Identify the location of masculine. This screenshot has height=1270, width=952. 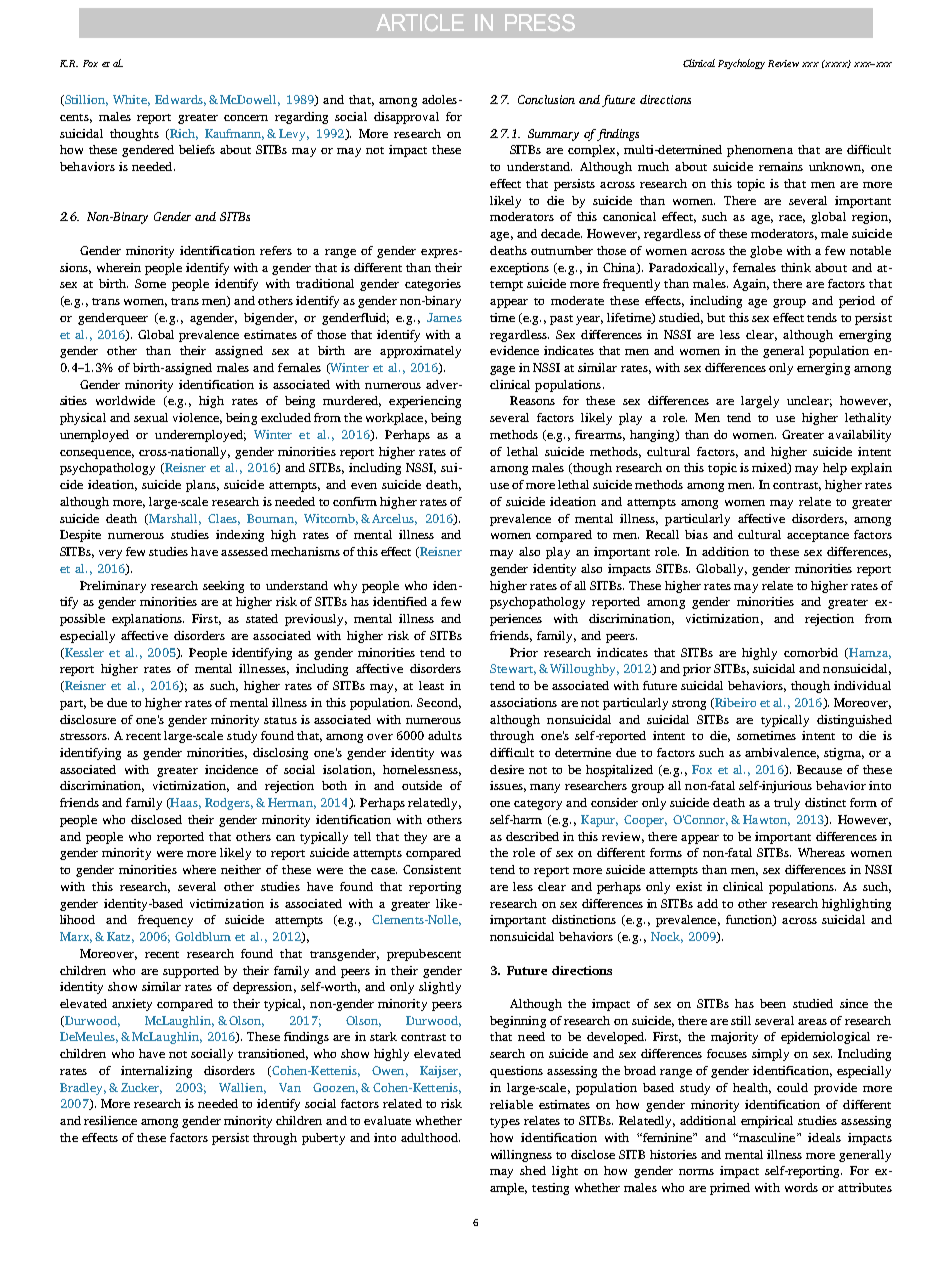
(767, 1137).
